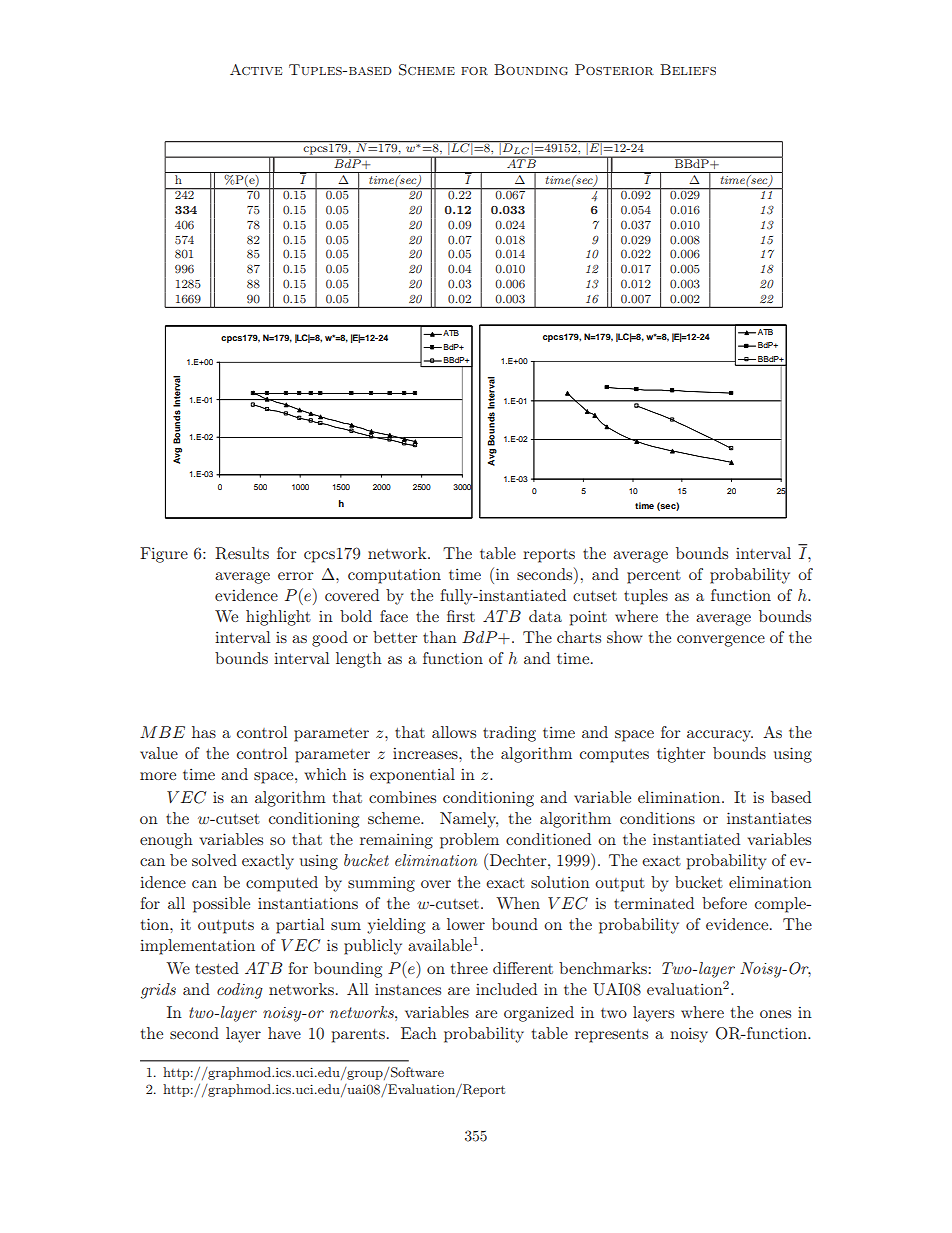 The height and width of the screenshot is (1233, 952). What do you see at coordinates (204, 732) in the screenshot?
I see `has` at bounding box center [204, 732].
